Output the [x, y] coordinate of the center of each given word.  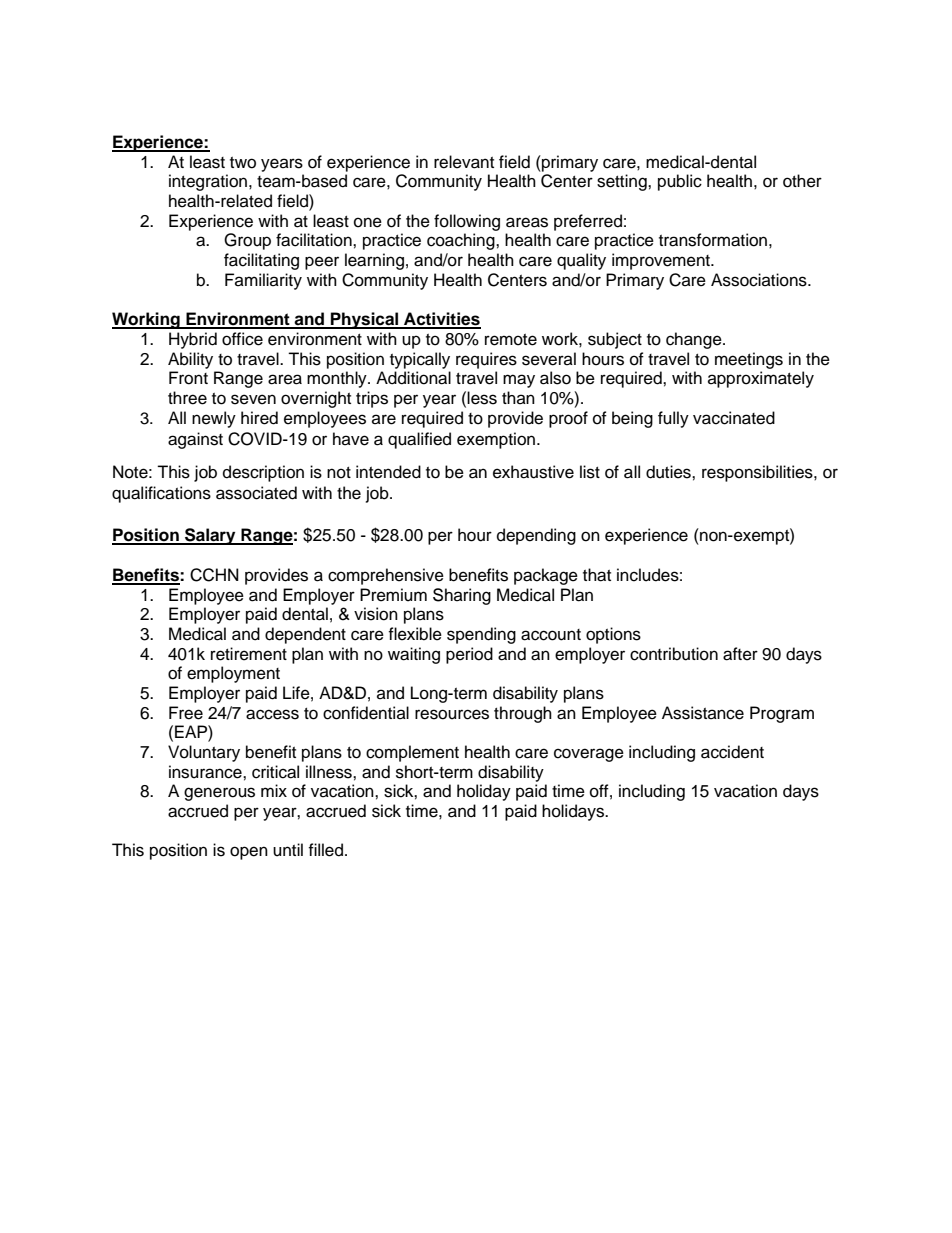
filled [327, 850]
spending [481, 635]
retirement [249, 654]
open [249, 853]
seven [253, 399]
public [680, 182]
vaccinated [734, 418]
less [482, 398]
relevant [464, 162]
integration [208, 182]
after [740, 654]
